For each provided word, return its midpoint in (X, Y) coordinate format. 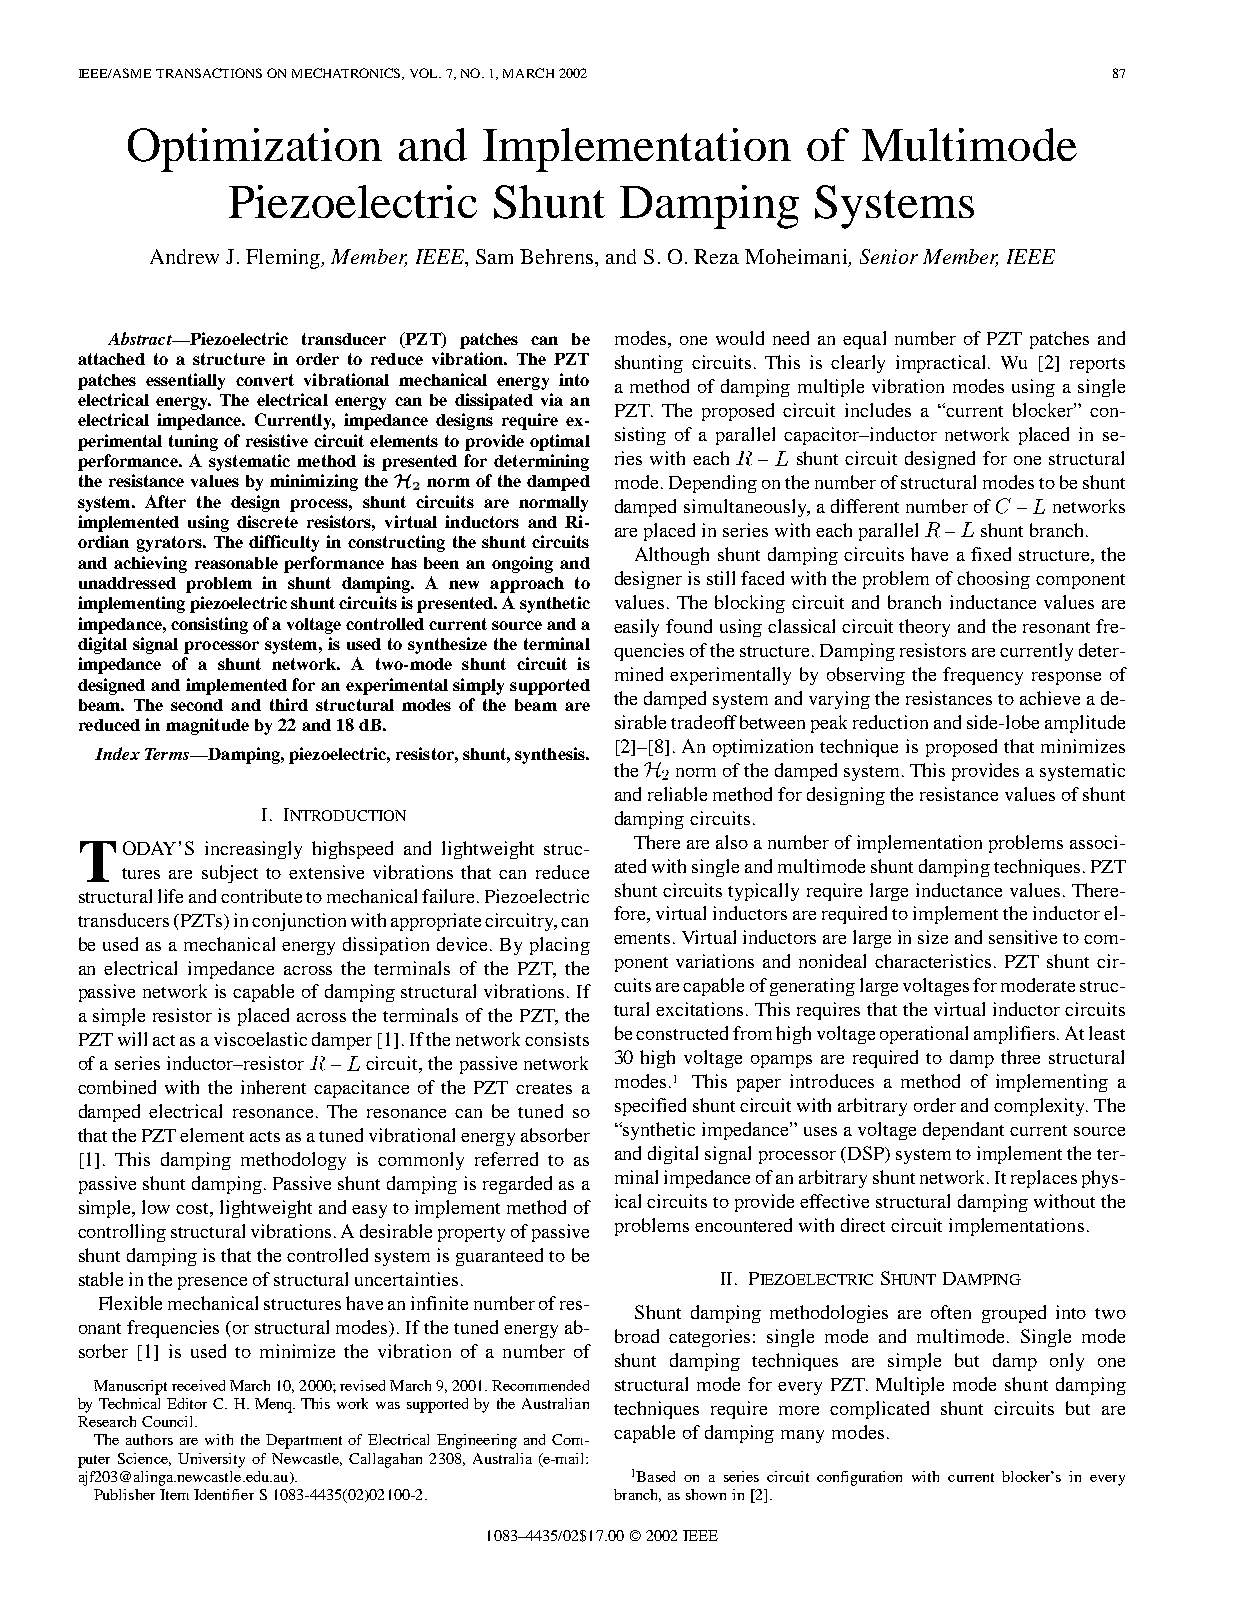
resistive (277, 440)
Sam (494, 256)
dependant (963, 1131)
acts (265, 1136)
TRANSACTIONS (209, 73)
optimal (560, 442)
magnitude (207, 726)
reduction (890, 722)
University (211, 1460)
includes (878, 410)
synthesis (551, 755)
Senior (889, 256)
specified (650, 1107)
